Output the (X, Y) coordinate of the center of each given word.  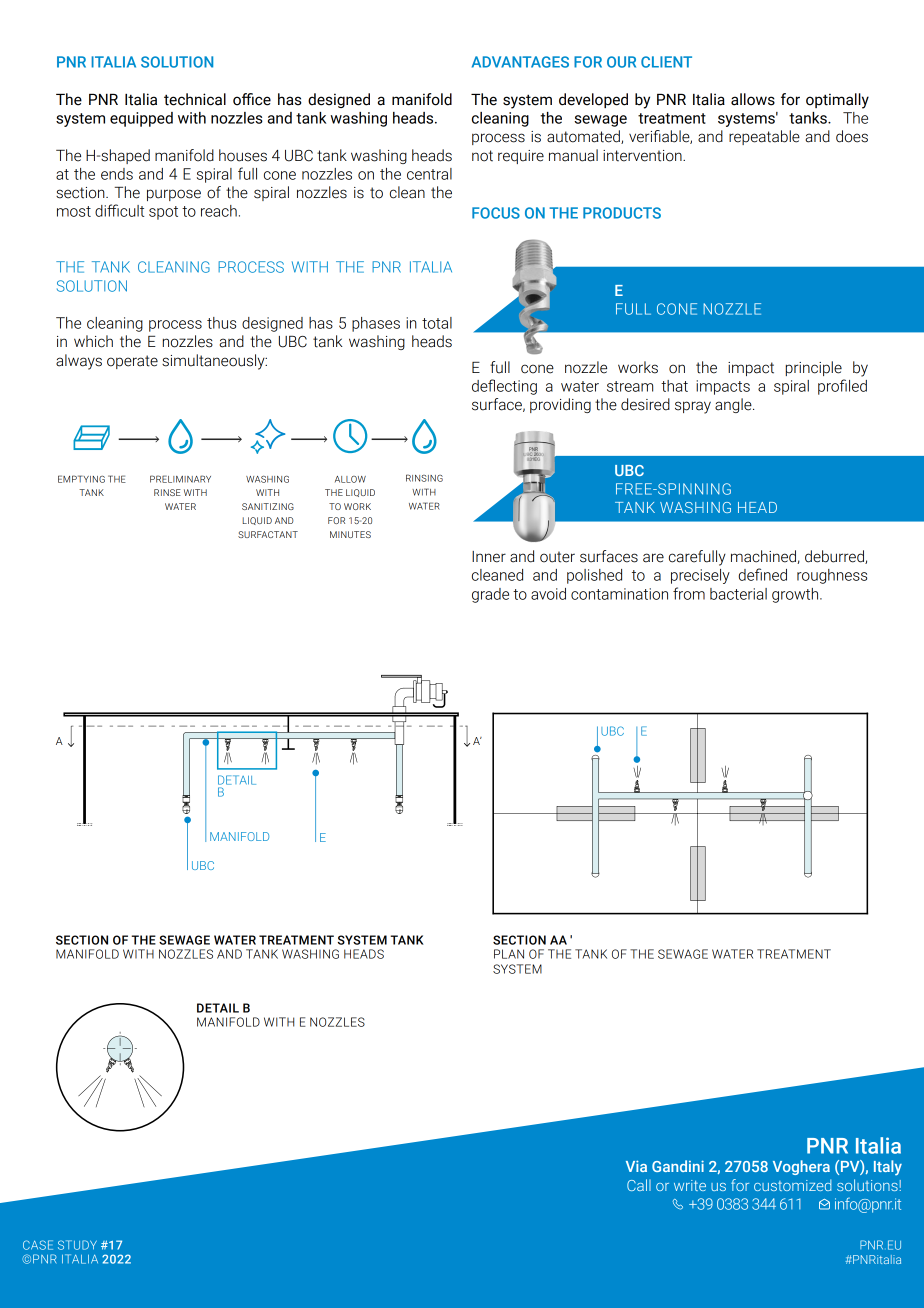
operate (132, 362)
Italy (888, 1168)
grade (490, 595)
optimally (837, 101)
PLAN (509, 954)
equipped (141, 119)
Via (636, 1166)
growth (796, 595)
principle (814, 368)
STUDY (77, 1245)
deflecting (504, 387)
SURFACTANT (268, 534)
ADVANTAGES (520, 62)
